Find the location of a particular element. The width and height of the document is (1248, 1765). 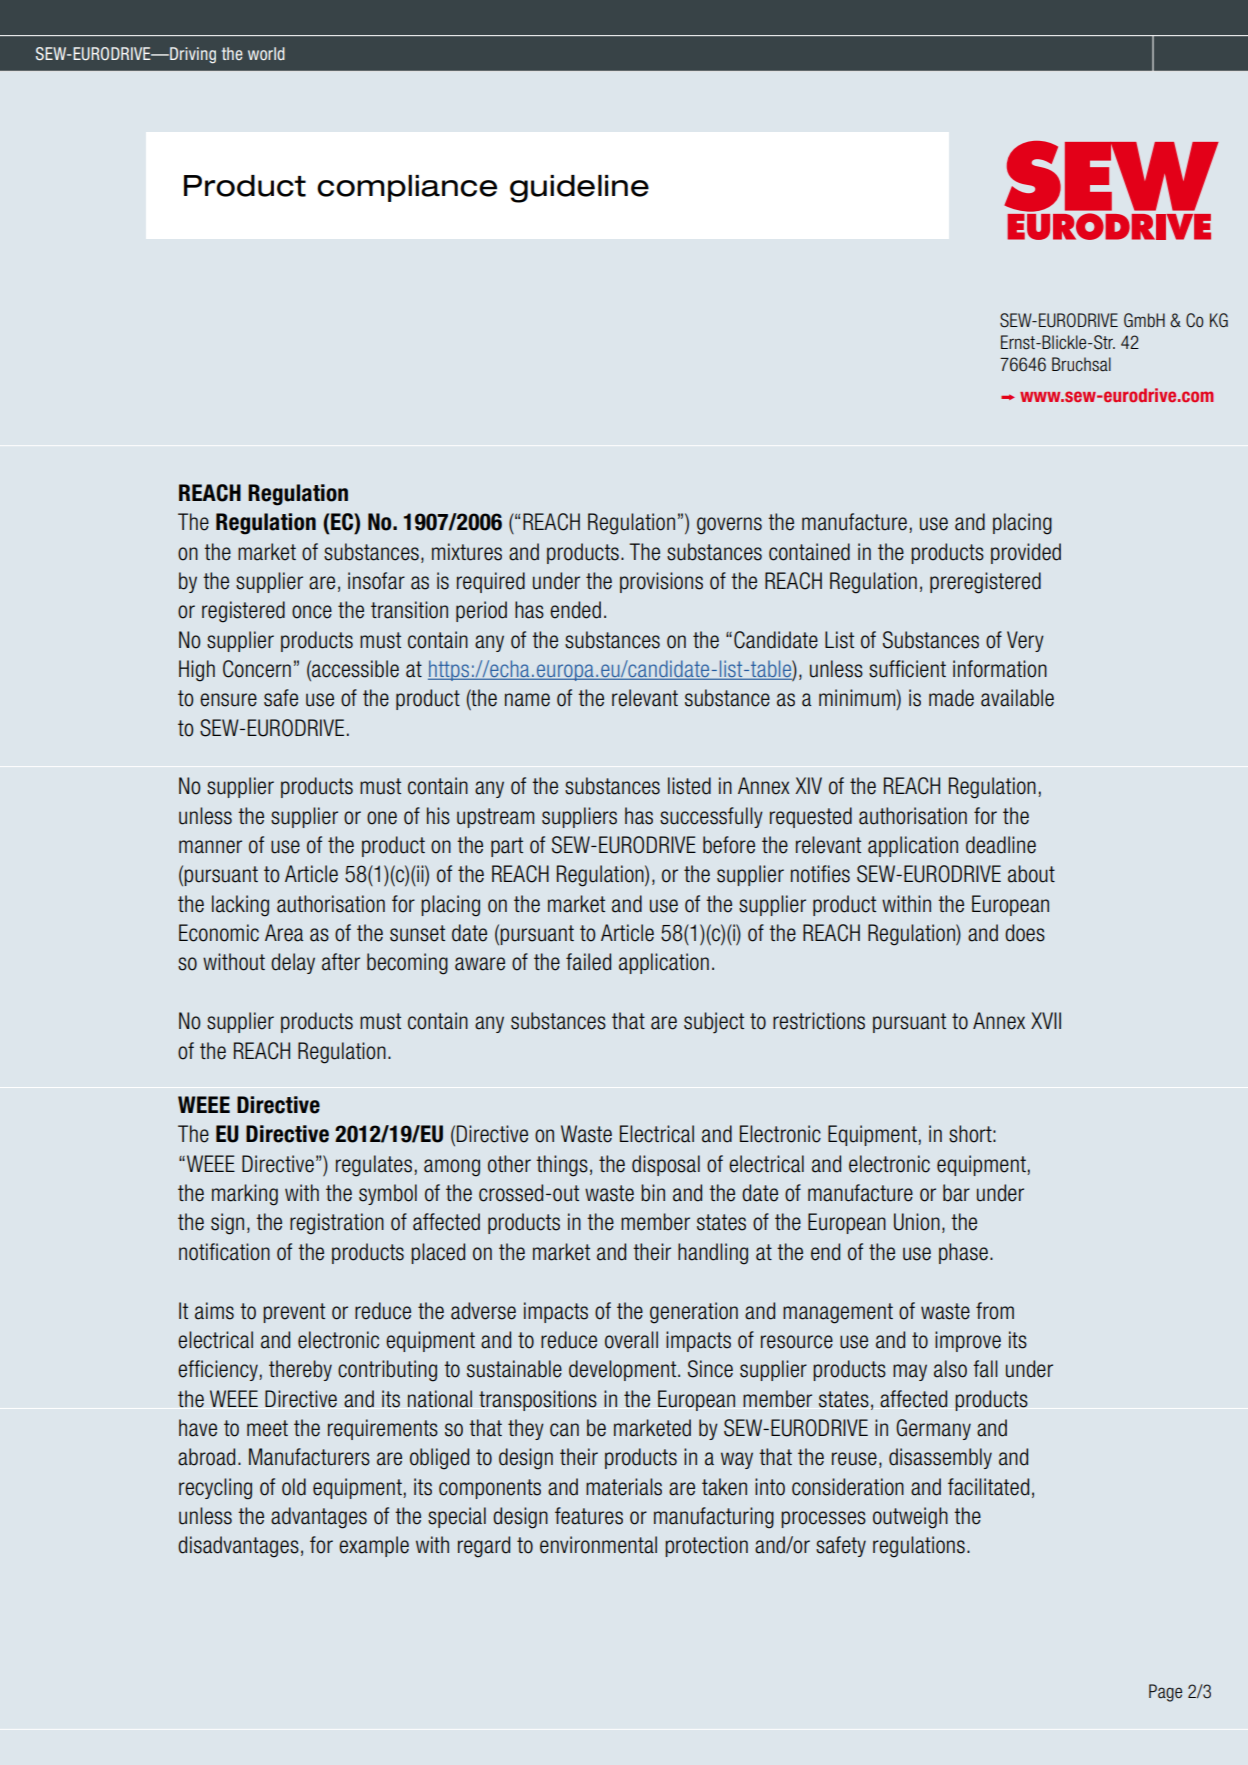

disposal is located at coordinates (666, 1165).
